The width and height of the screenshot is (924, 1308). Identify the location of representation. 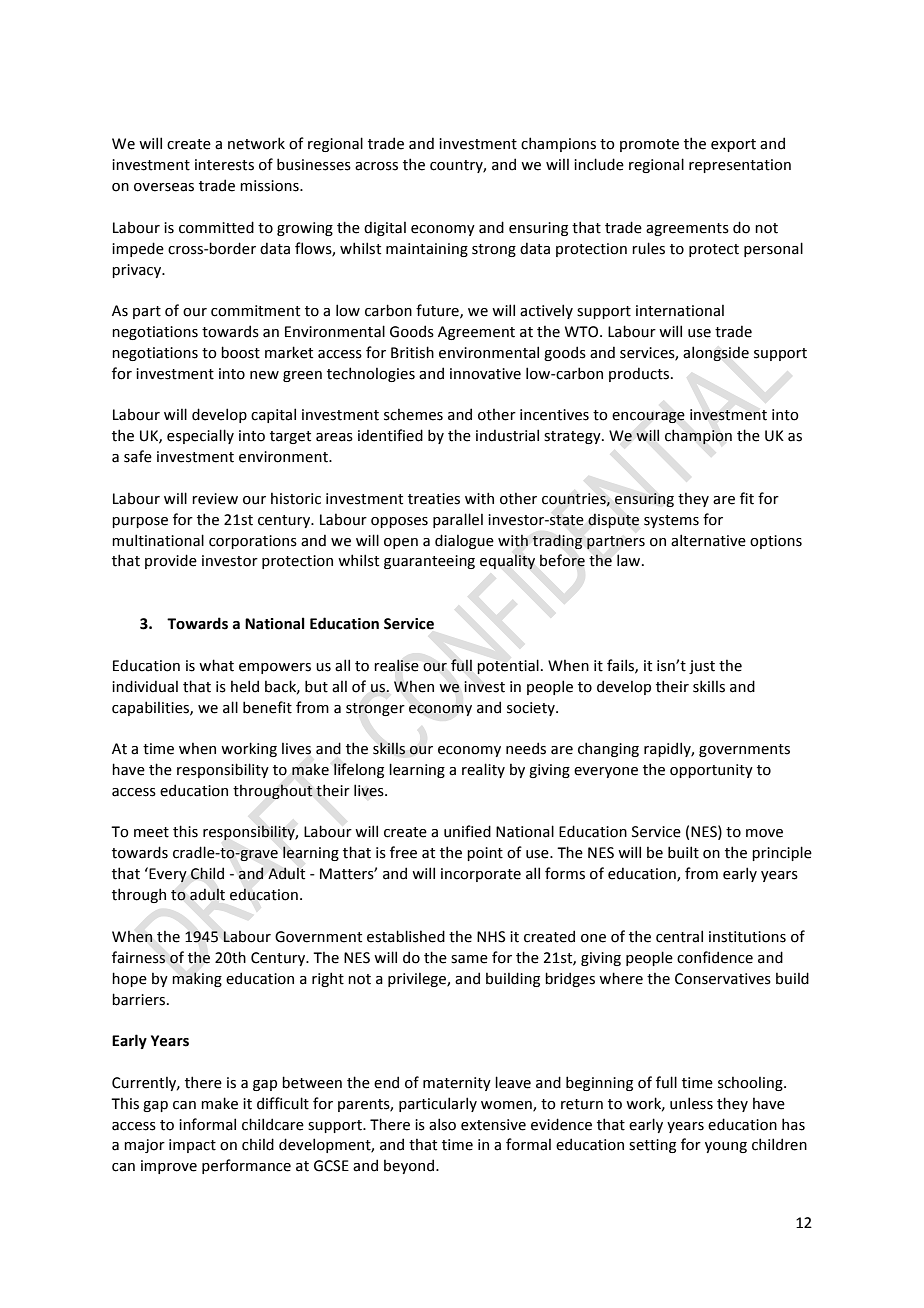
(740, 166).
